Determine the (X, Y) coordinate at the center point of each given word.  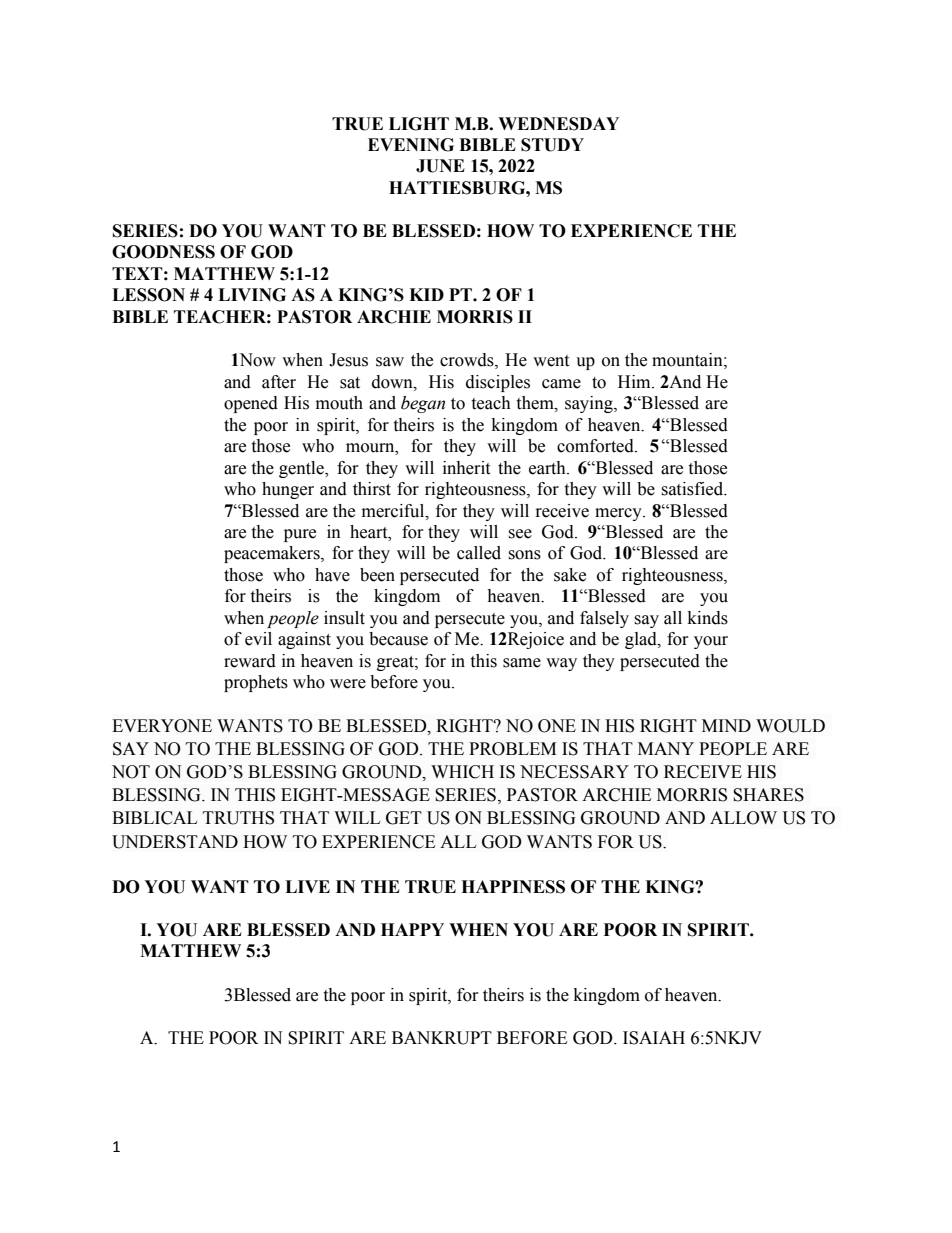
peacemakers (273, 554)
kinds (708, 618)
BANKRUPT (442, 1038)
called (479, 553)
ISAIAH (654, 1038)
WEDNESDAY (558, 124)
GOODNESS (163, 252)
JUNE (440, 166)
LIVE (307, 886)
